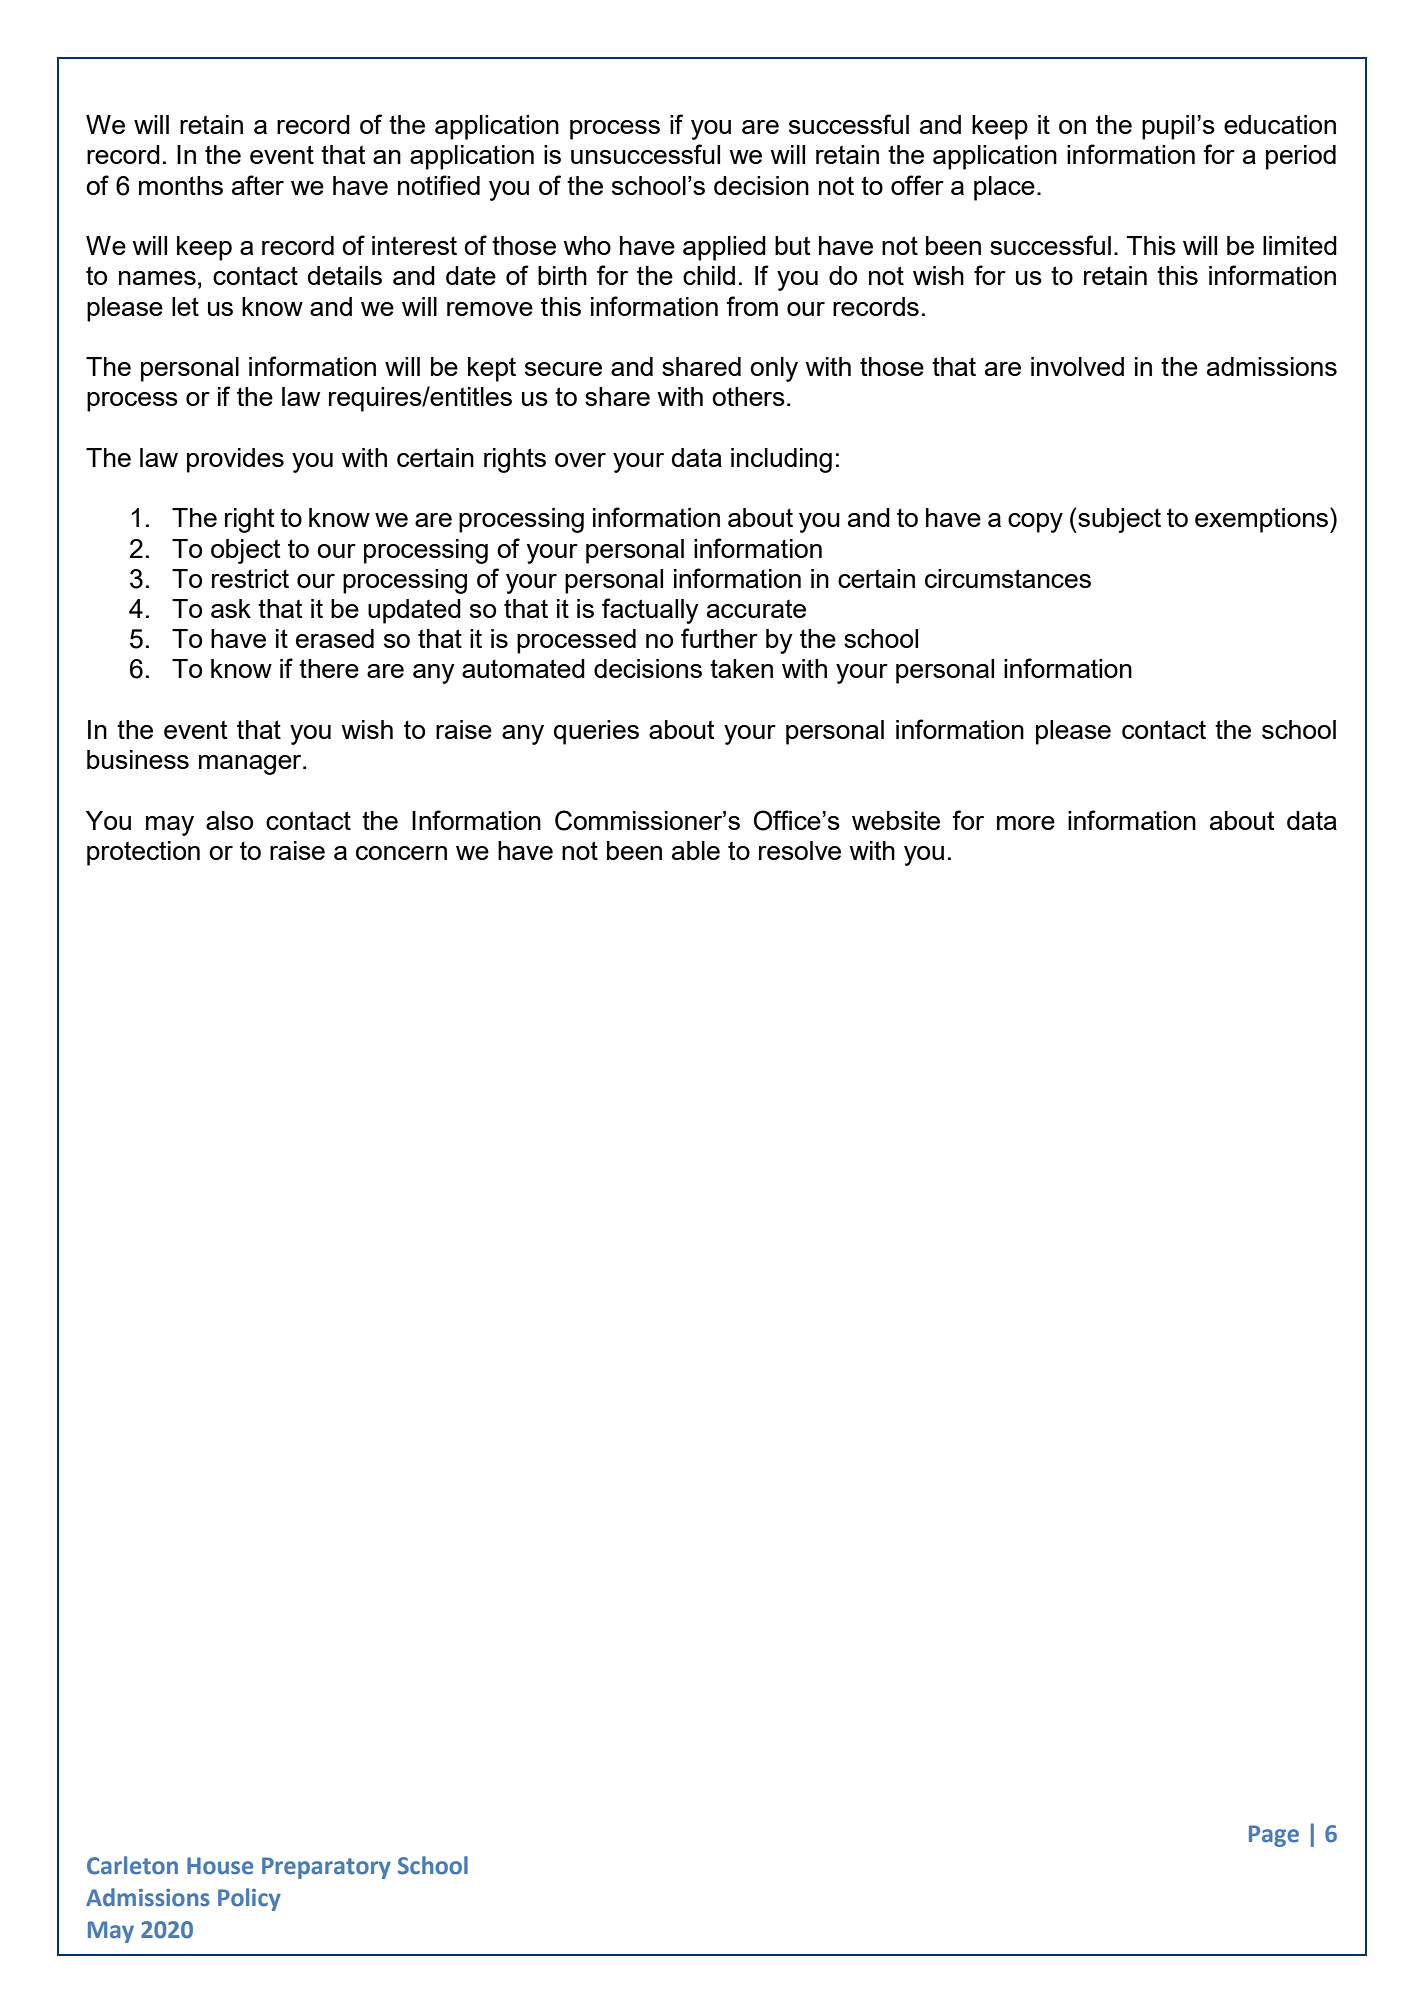  Describe the element at coordinates (1026, 823) in the screenshot. I see `more` at that location.
